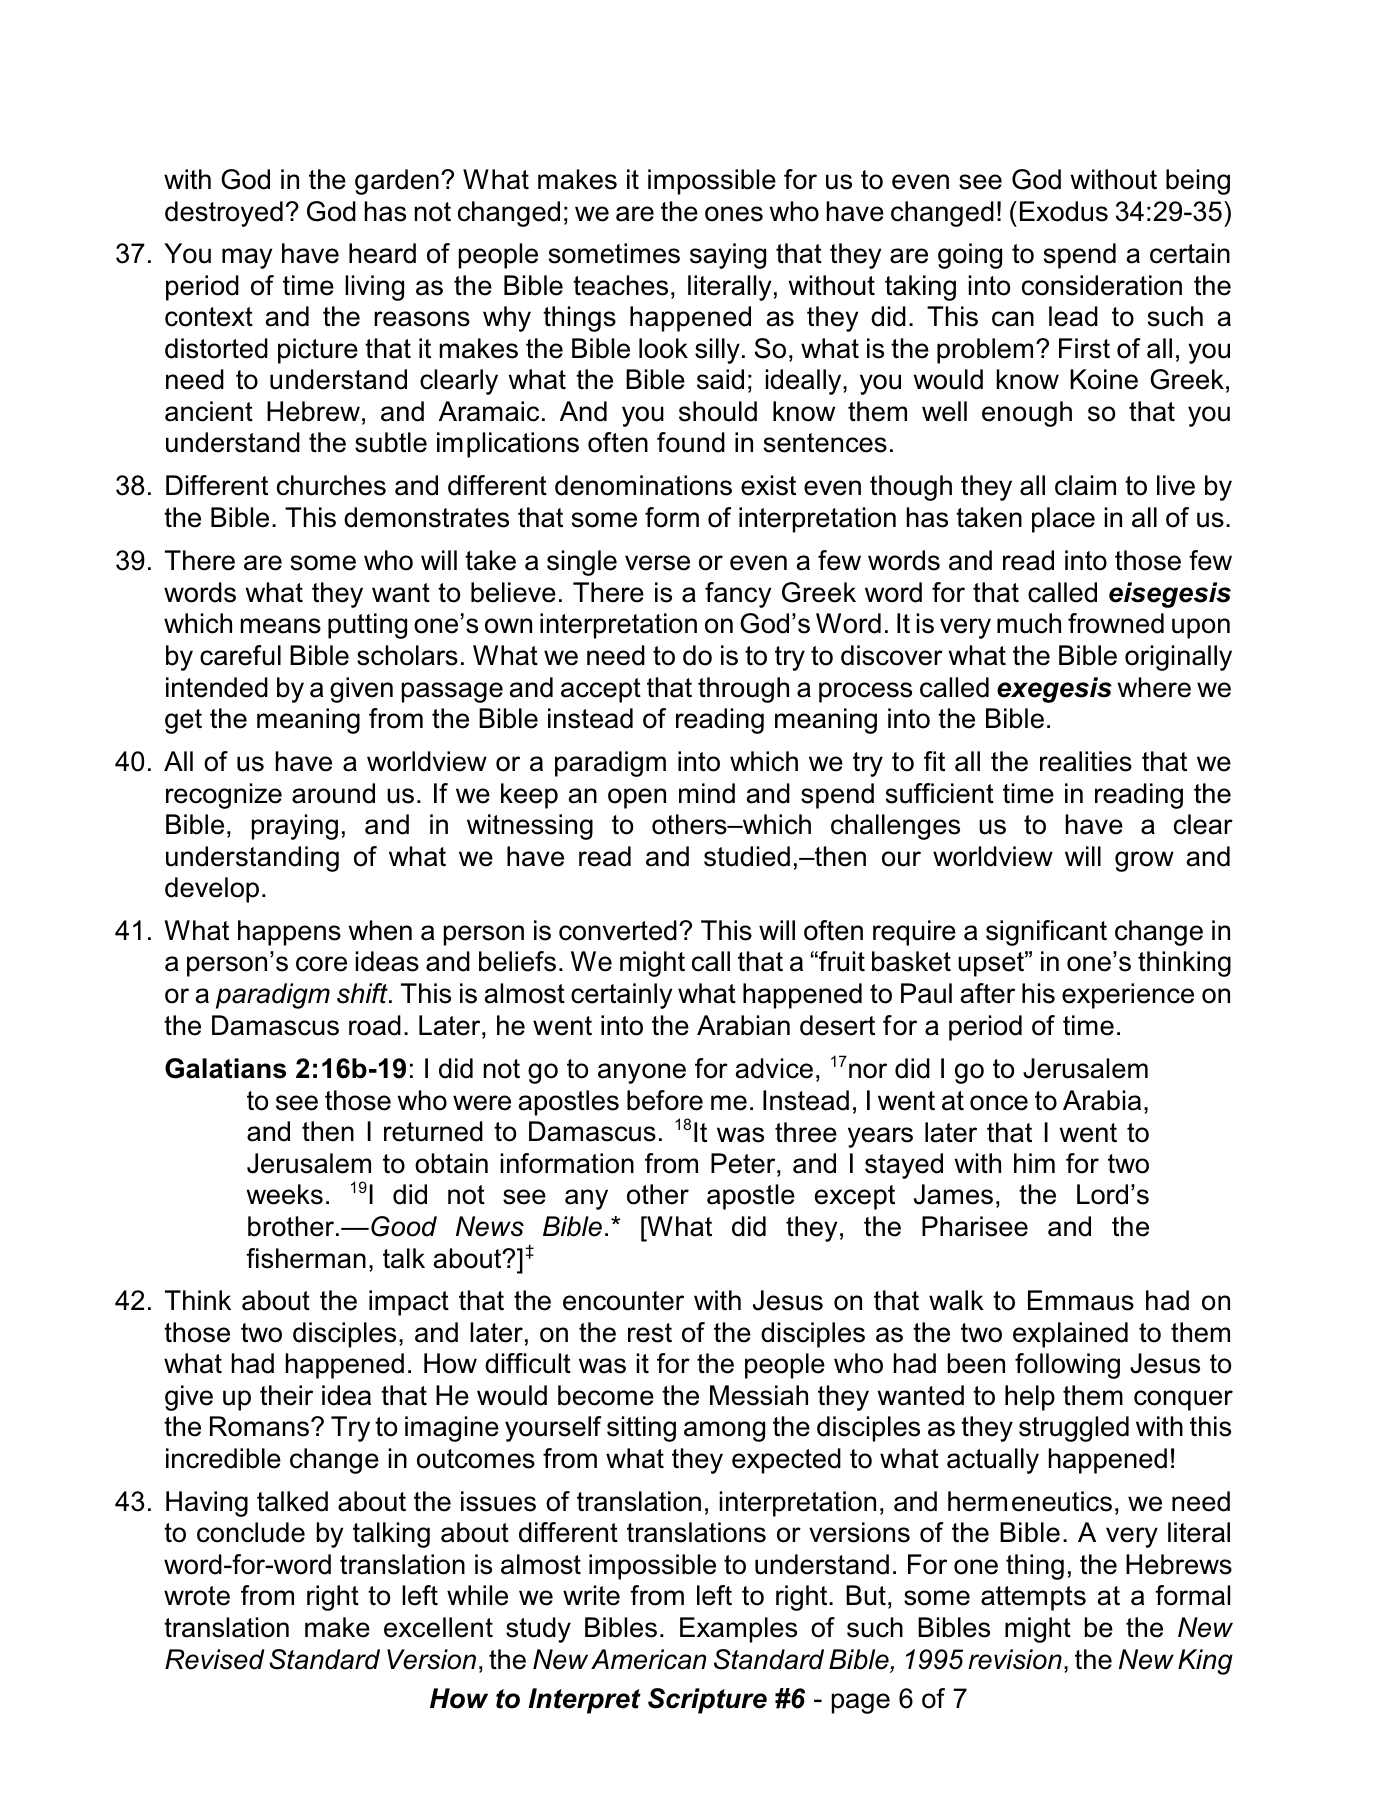 This screenshot has height=1807, width=1397. I want to click on may, so click(247, 258).
